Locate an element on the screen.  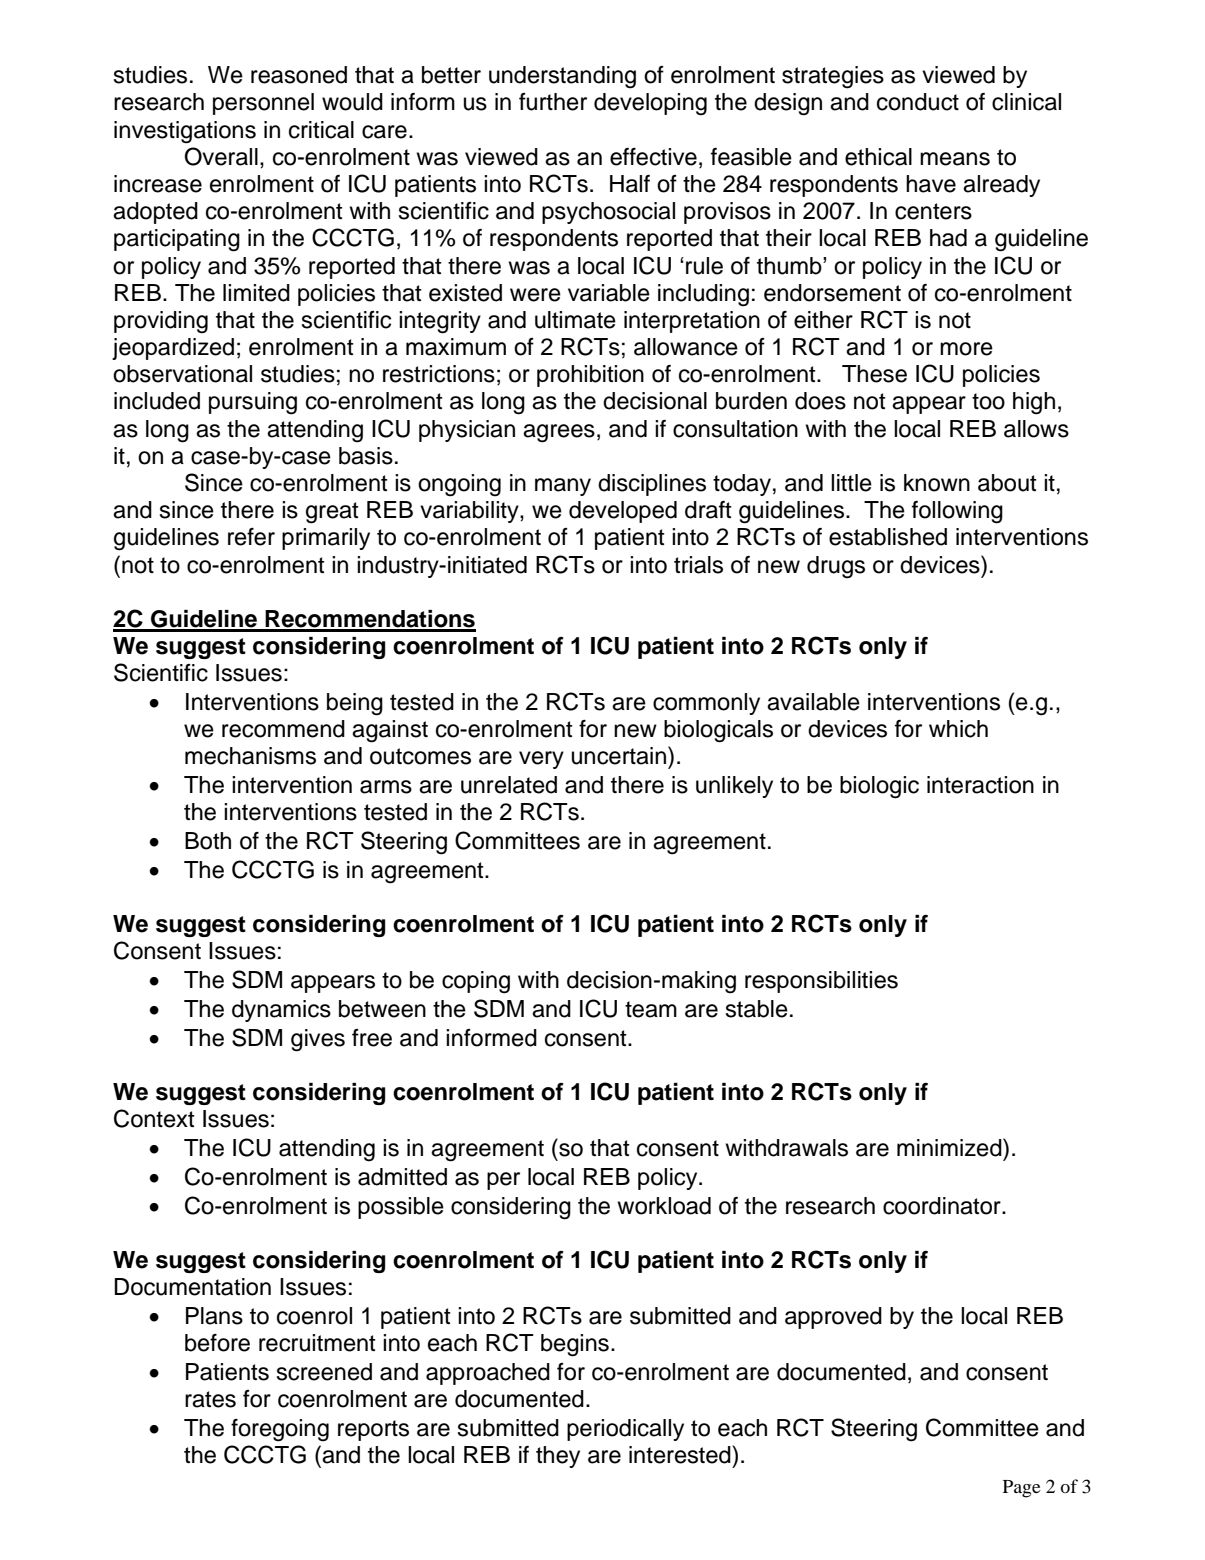
coordinator is located at coordinates (943, 1206).
